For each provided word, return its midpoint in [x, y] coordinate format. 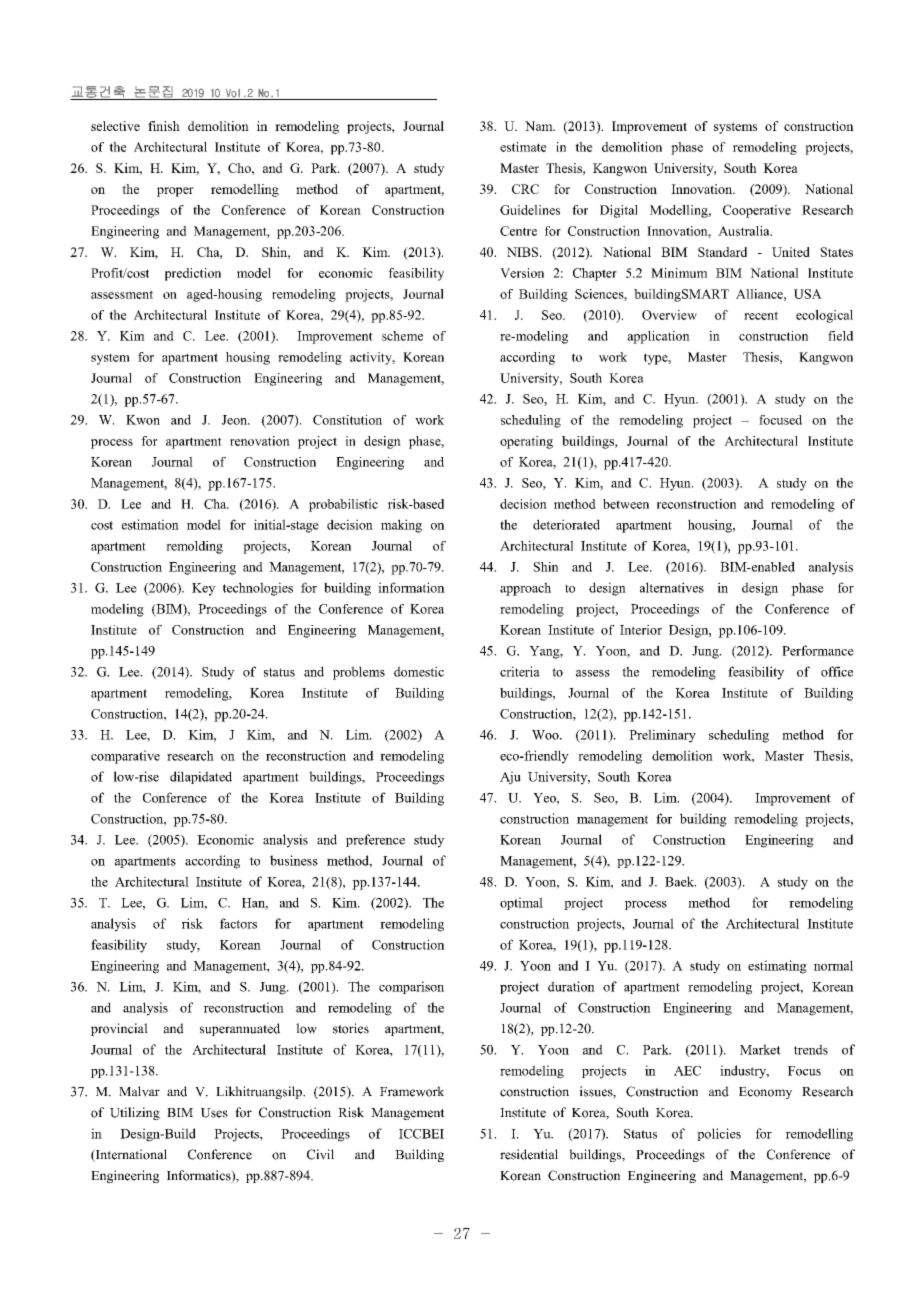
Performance [818, 650]
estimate [523, 147]
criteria [520, 671]
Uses [214, 1113]
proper [175, 192]
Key [204, 589]
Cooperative [757, 211]
